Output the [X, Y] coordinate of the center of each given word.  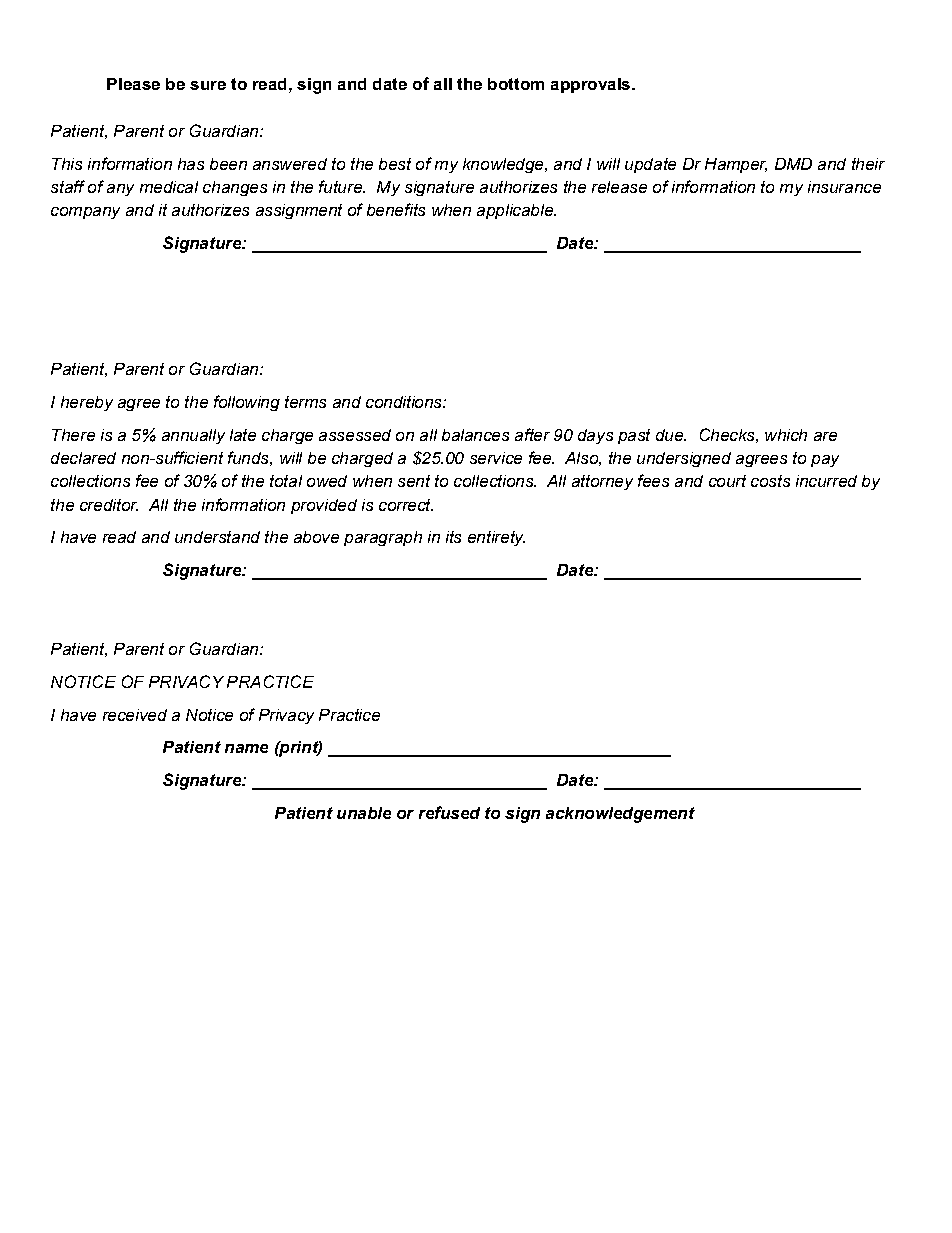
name [246, 748]
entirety [496, 538]
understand [217, 537]
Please [133, 84]
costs [770, 481]
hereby [87, 403]
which [786, 435]
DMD [793, 164]
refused [449, 812]
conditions [405, 402]
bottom [516, 84]
